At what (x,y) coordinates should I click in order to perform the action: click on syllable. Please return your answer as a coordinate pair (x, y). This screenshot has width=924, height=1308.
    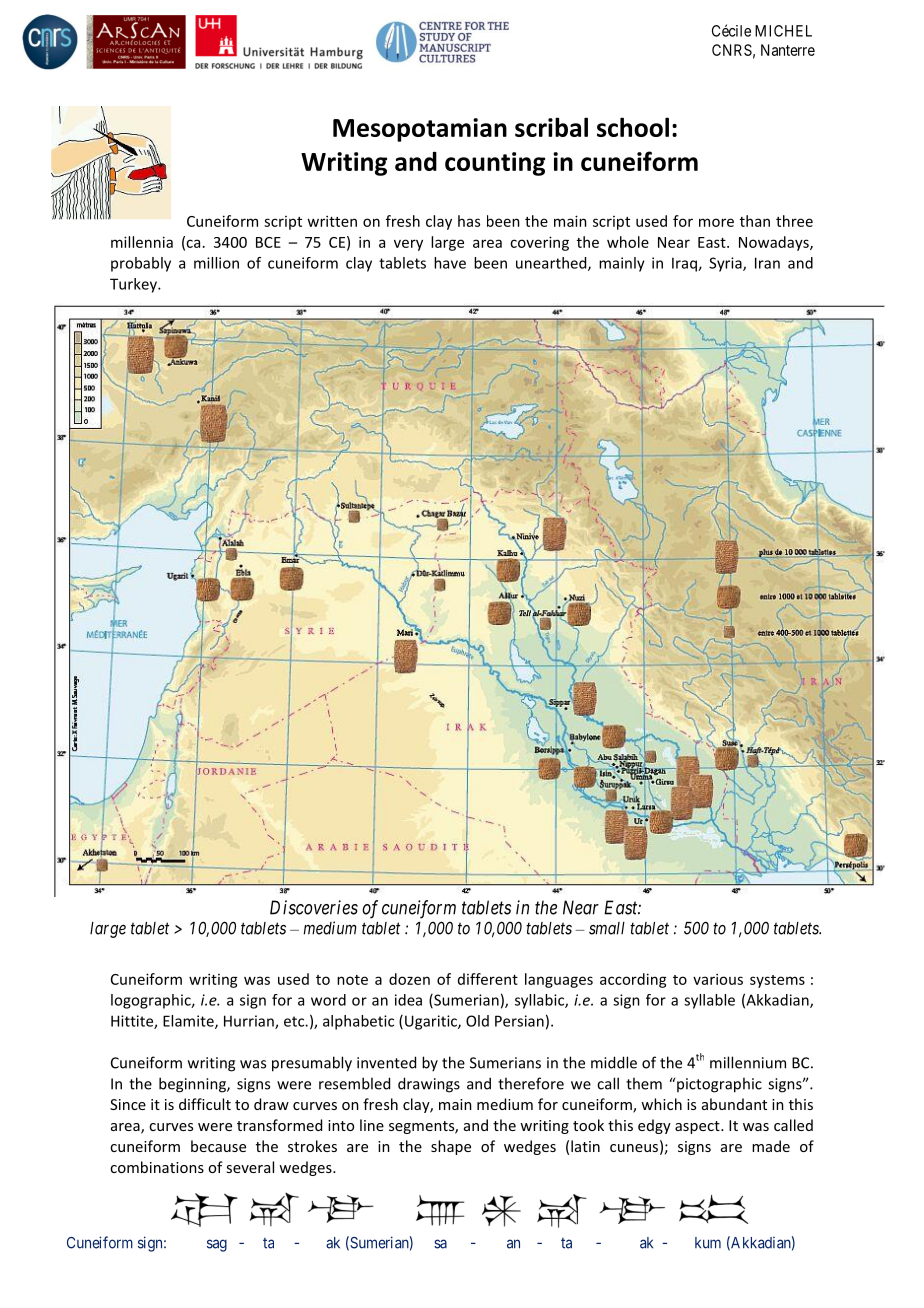
    Looking at the image, I should click on (709, 1001).
